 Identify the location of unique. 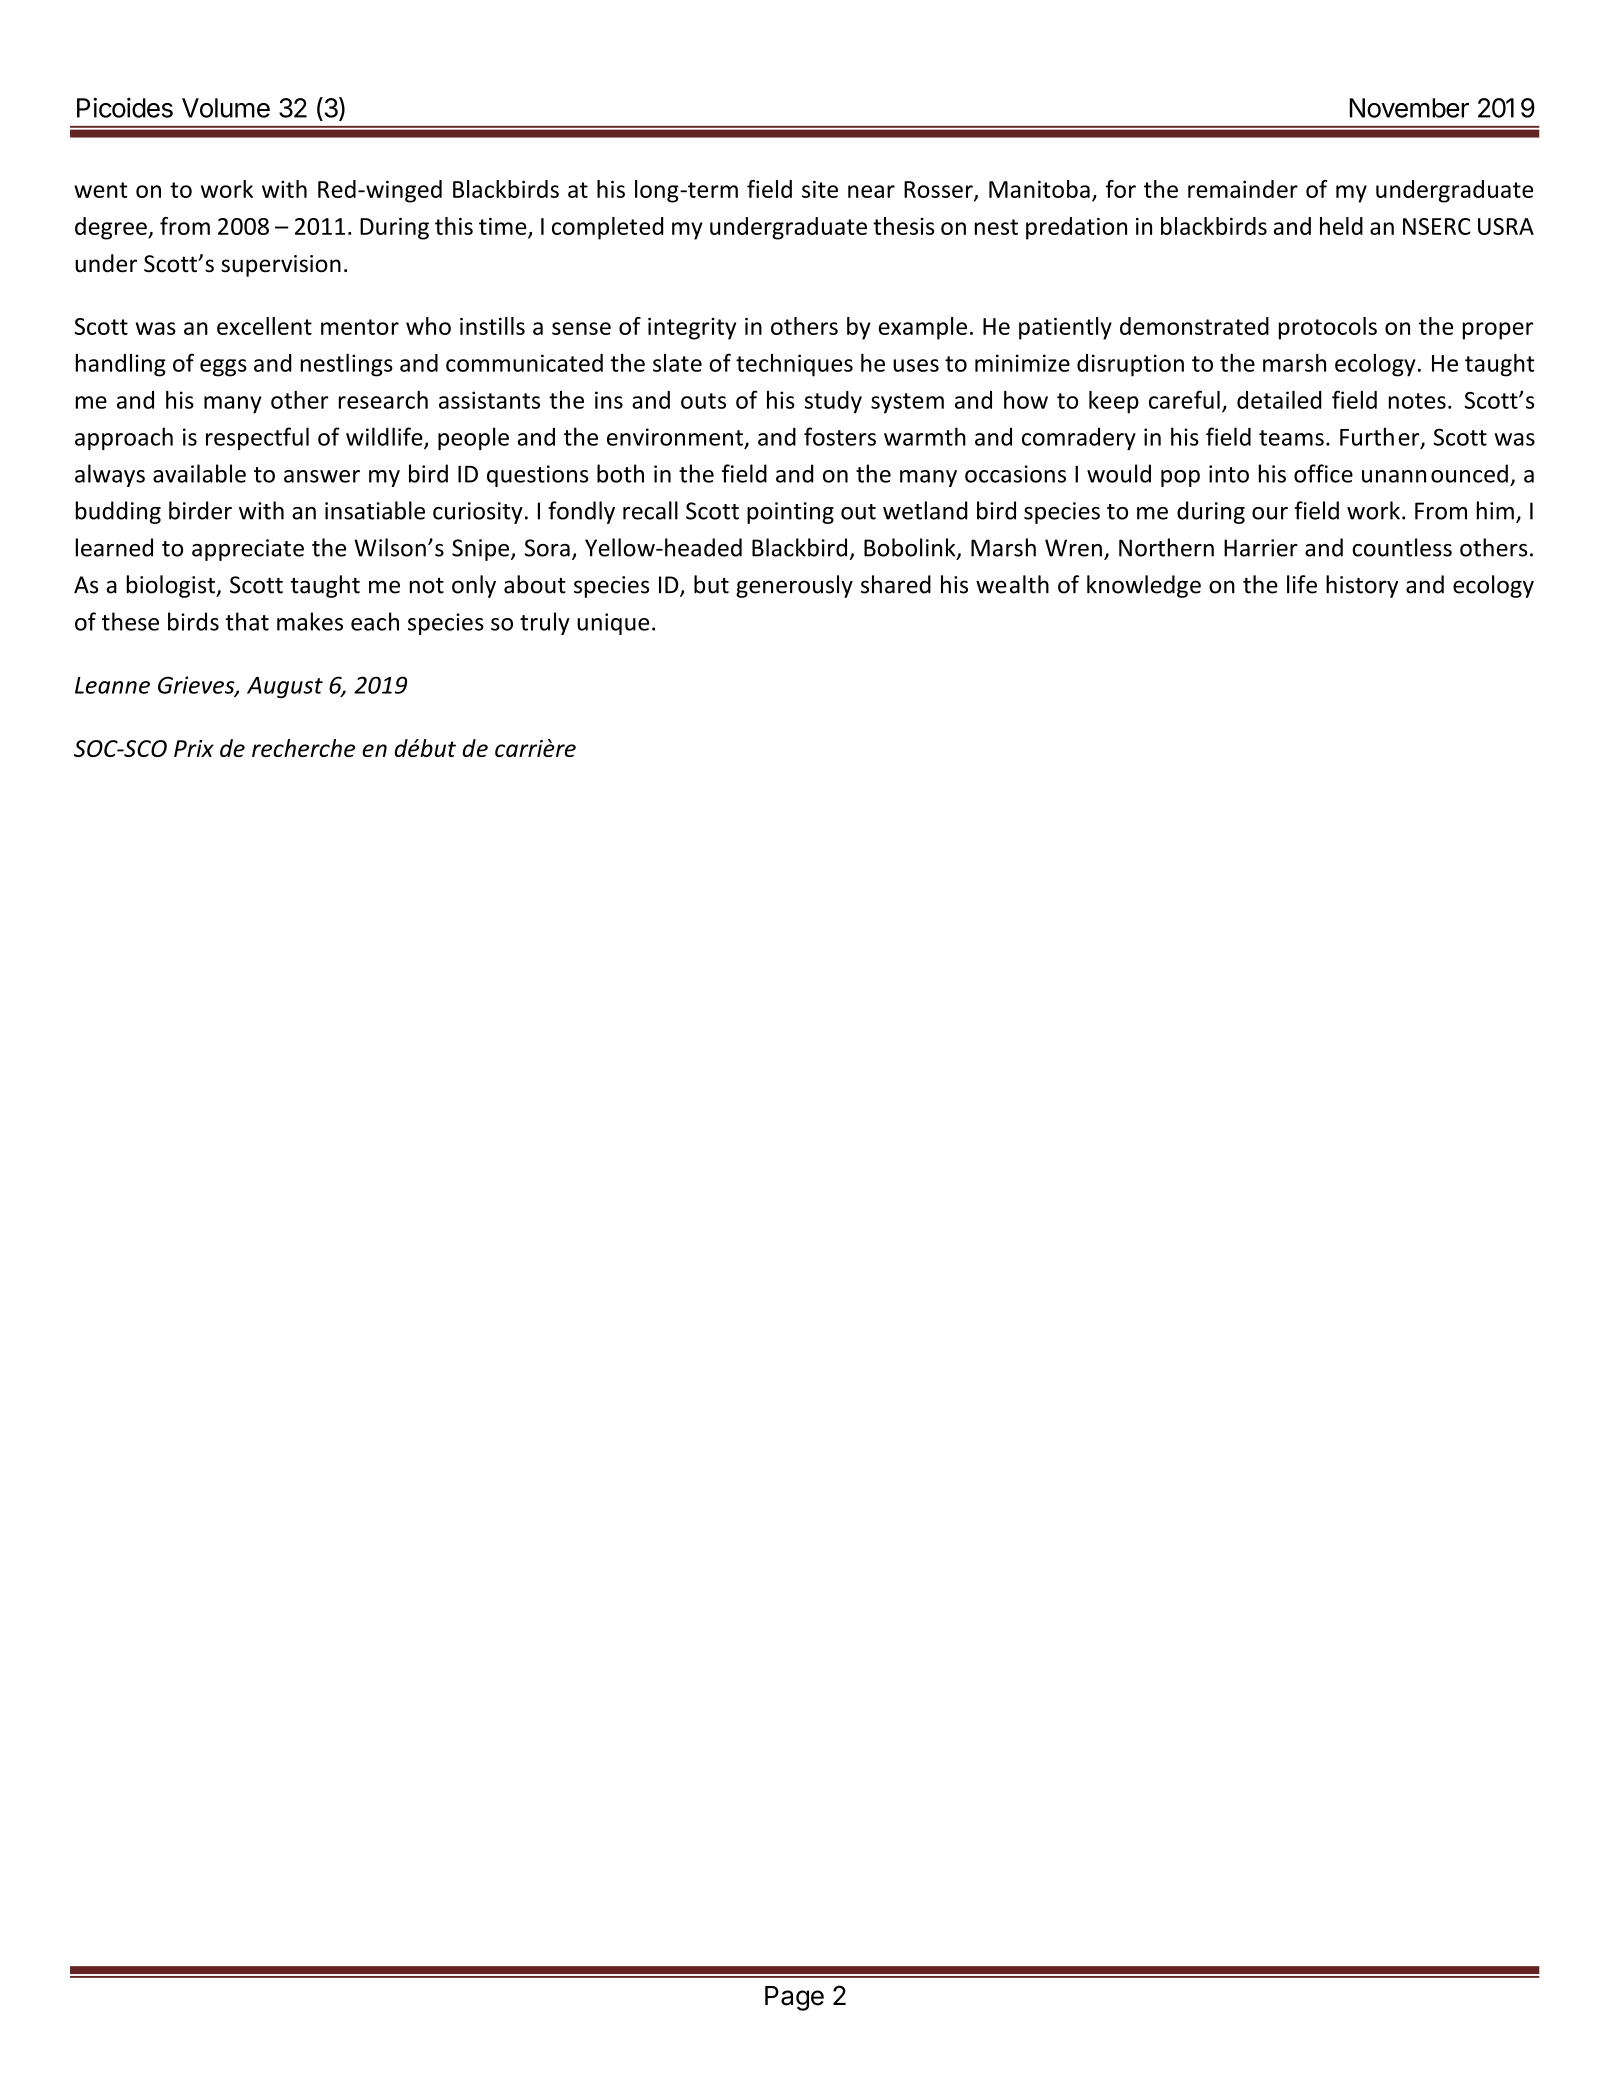
(613, 624).
